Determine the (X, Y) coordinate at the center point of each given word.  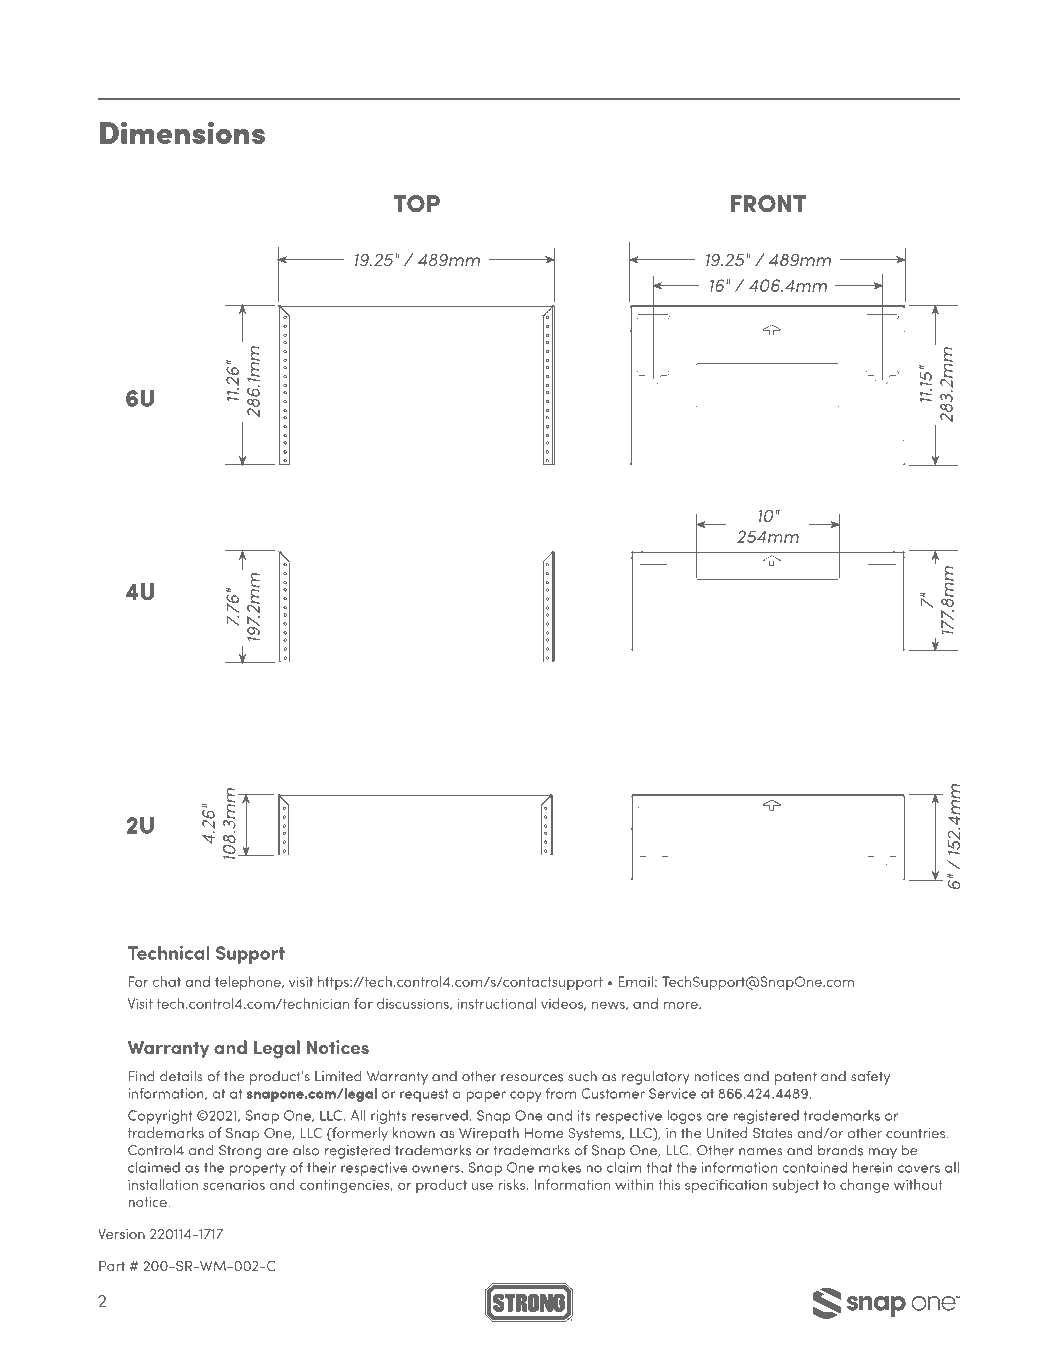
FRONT (768, 203)
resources (532, 1078)
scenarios (234, 1185)
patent (796, 1078)
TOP (416, 203)
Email (635, 981)
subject (796, 1186)
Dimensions (182, 132)
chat (167, 981)
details (181, 1076)
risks (513, 1184)
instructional (497, 1003)
